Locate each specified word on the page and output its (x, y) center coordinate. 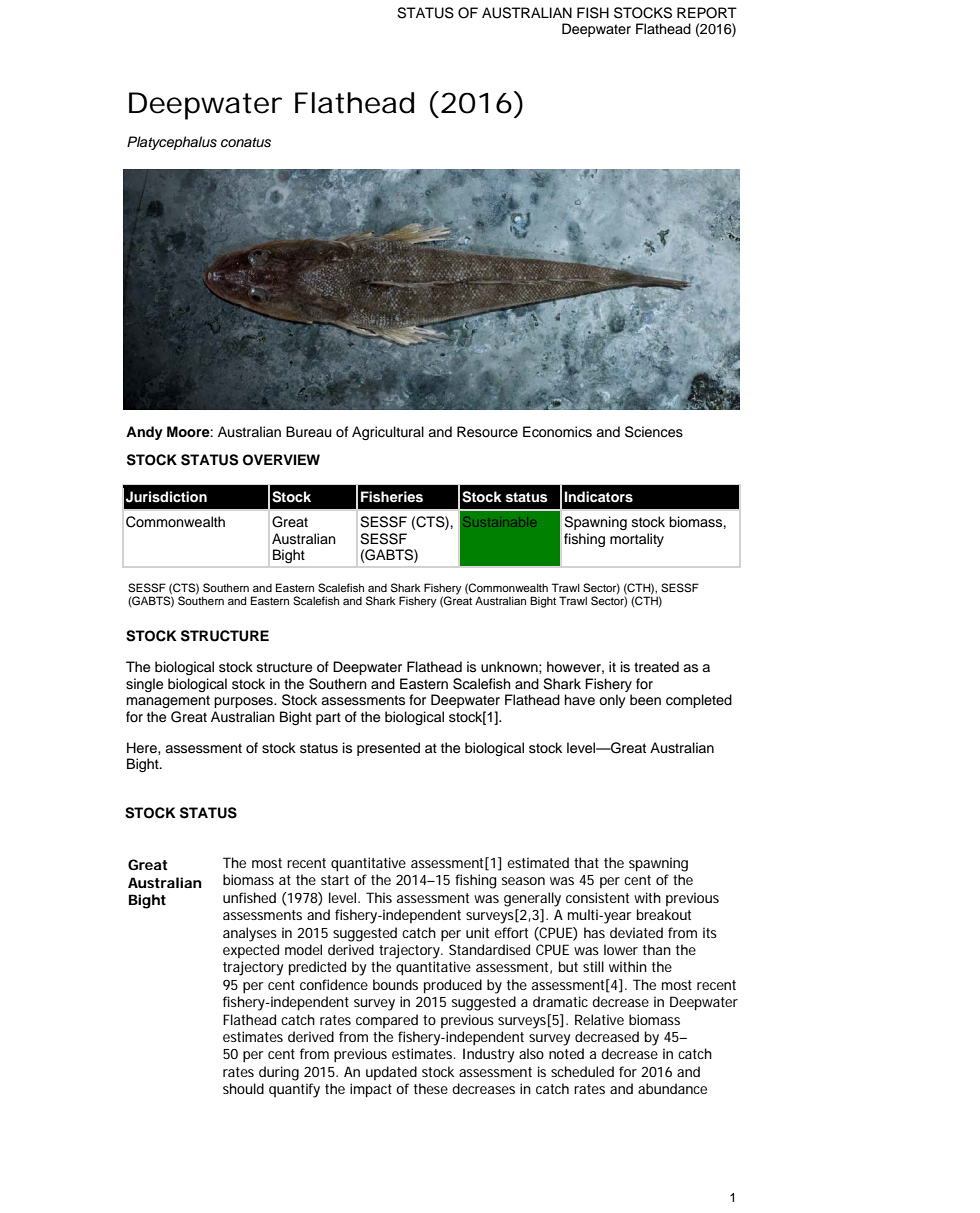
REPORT (707, 13)
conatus (246, 142)
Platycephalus (172, 143)
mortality (637, 540)
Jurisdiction (166, 497)
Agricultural (388, 433)
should (243, 1088)
